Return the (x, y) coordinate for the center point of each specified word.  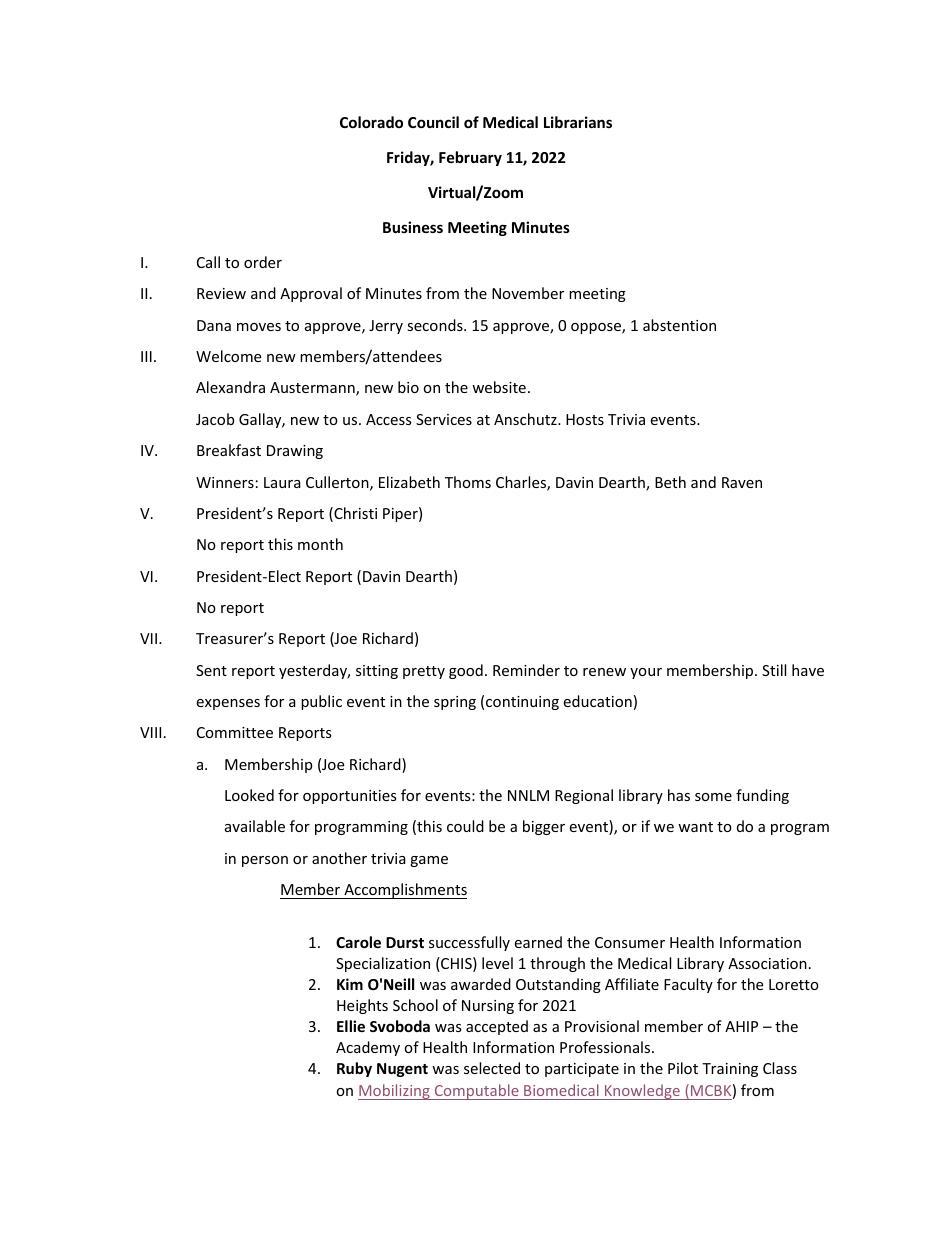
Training (730, 1070)
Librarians (578, 122)
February (470, 158)
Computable (476, 1092)
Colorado (371, 122)
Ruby (354, 1069)
